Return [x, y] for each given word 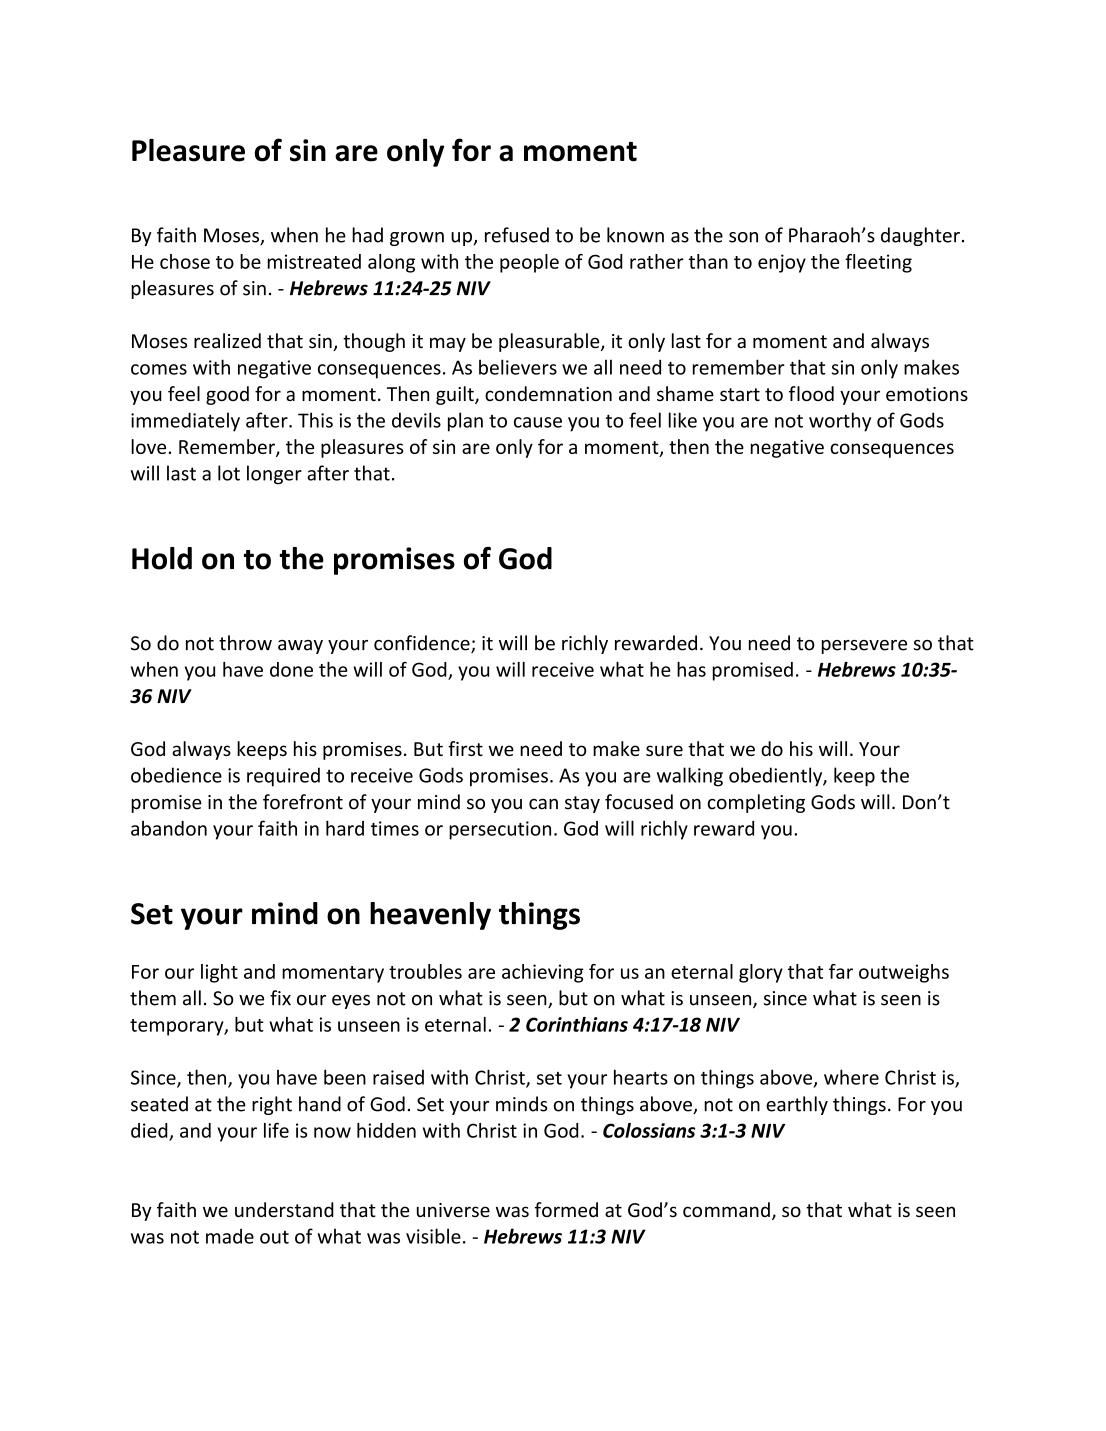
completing [756, 803]
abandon [169, 828]
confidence [423, 644]
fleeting [878, 263]
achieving [543, 973]
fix [280, 997]
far [841, 971]
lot [229, 473]
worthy [840, 422]
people [529, 263]
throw [245, 643]
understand [284, 1210]
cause [538, 422]
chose [185, 261]
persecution [500, 830]
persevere [864, 647]
